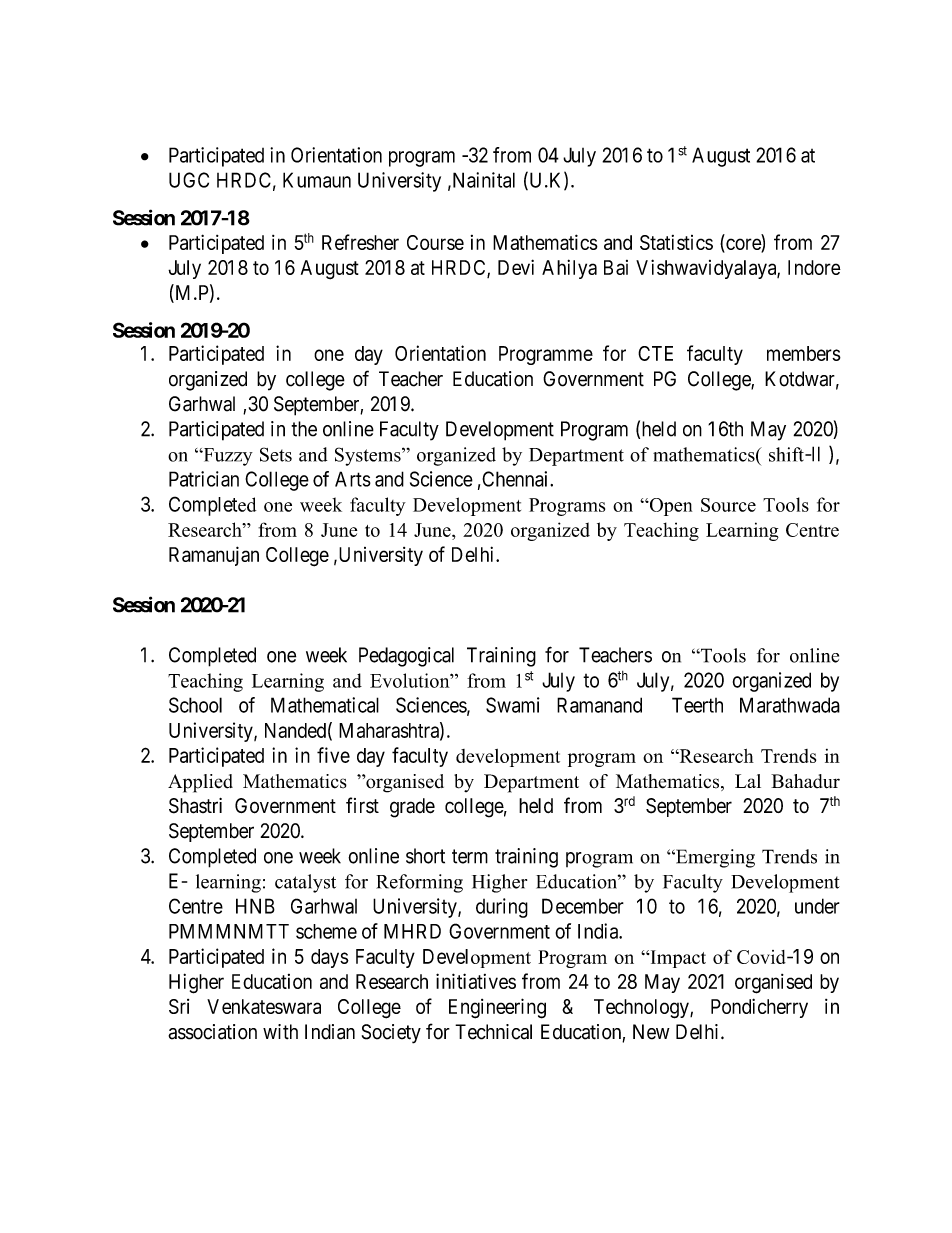 The image size is (952, 1233). Describe the element at coordinates (748, 781) in the screenshot. I see `Lal` at that location.
